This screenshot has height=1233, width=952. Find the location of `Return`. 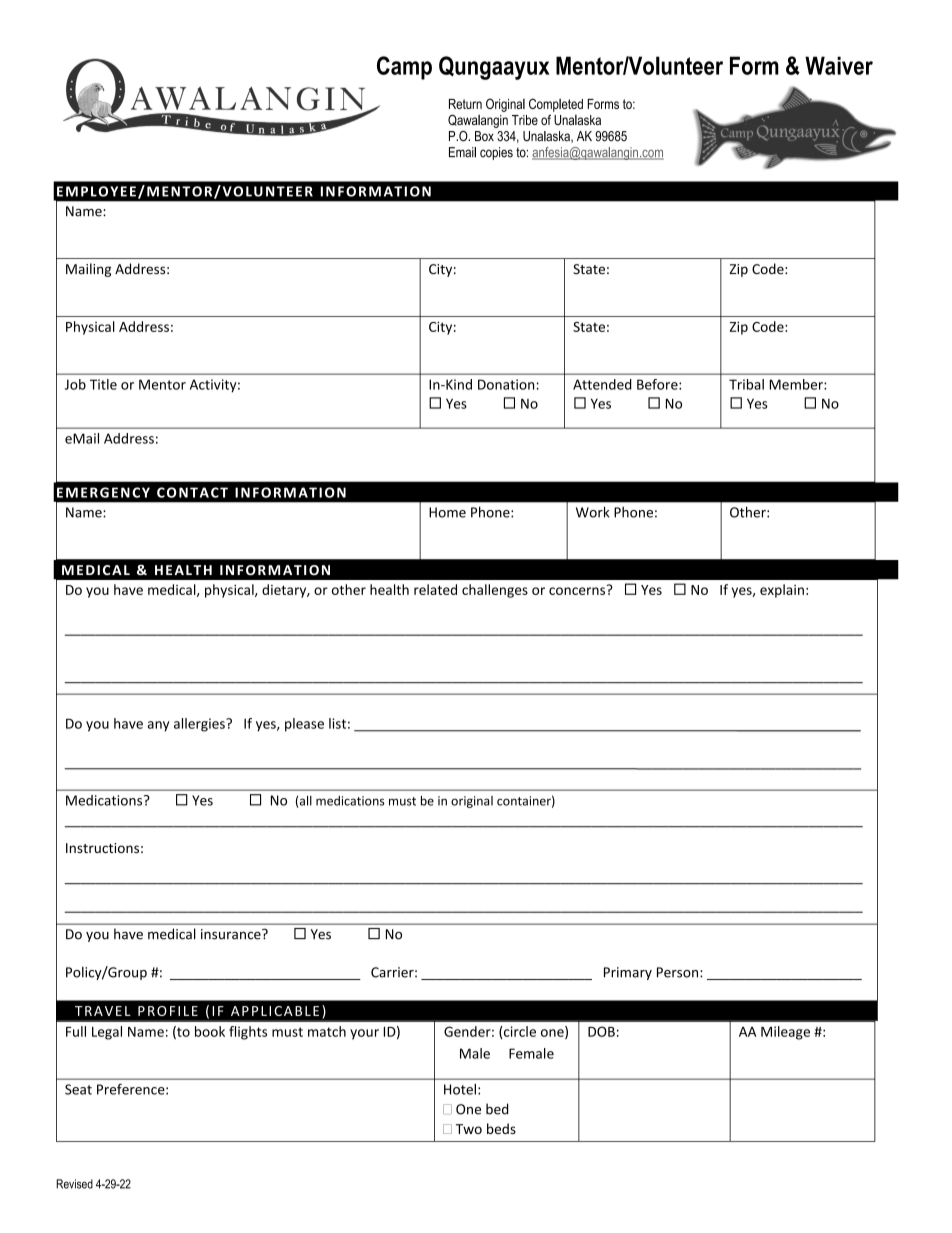

Return is located at coordinates (465, 104).
